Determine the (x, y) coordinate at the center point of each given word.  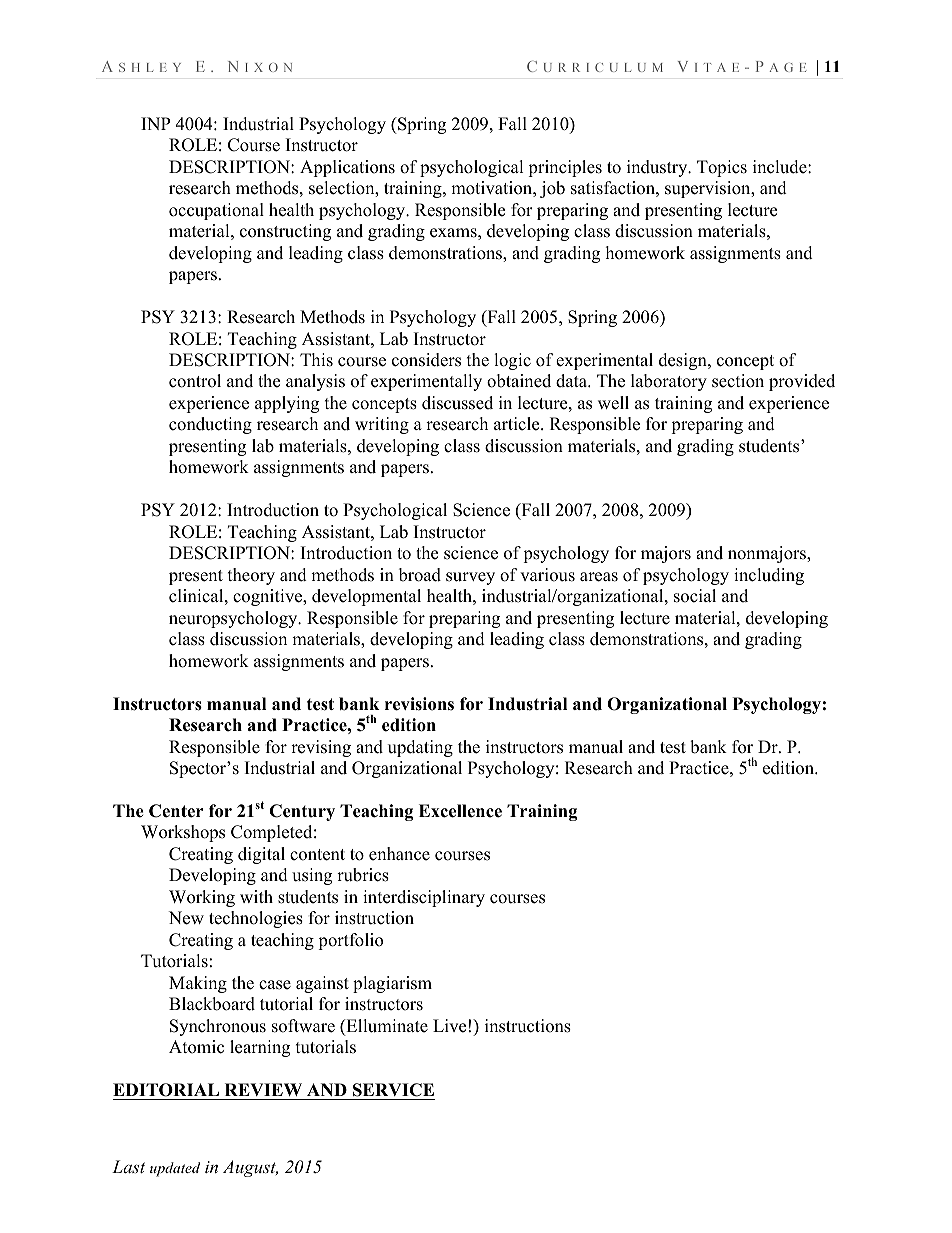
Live (449, 1026)
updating (420, 748)
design (684, 361)
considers (426, 360)
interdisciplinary (424, 898)
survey (470, 578)
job (552, 189)
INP (155, 123)
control (195, 381)
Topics (722, 168)
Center (176, 811)
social (695, 596)
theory (251, 576)
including (769, 576)
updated (175, 1169)
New (186, 918)
